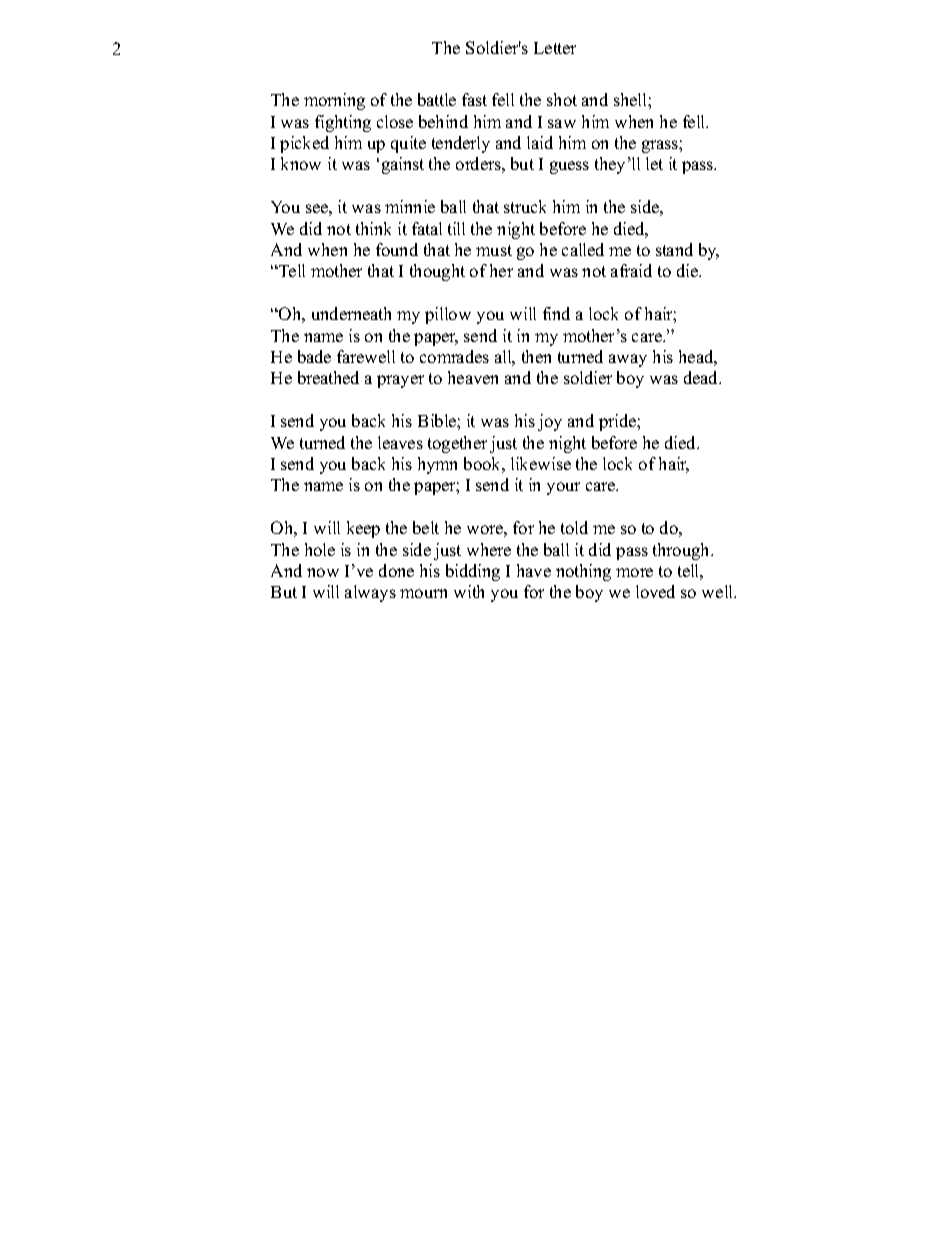  I want to click on Letter, so click(555, 48).
